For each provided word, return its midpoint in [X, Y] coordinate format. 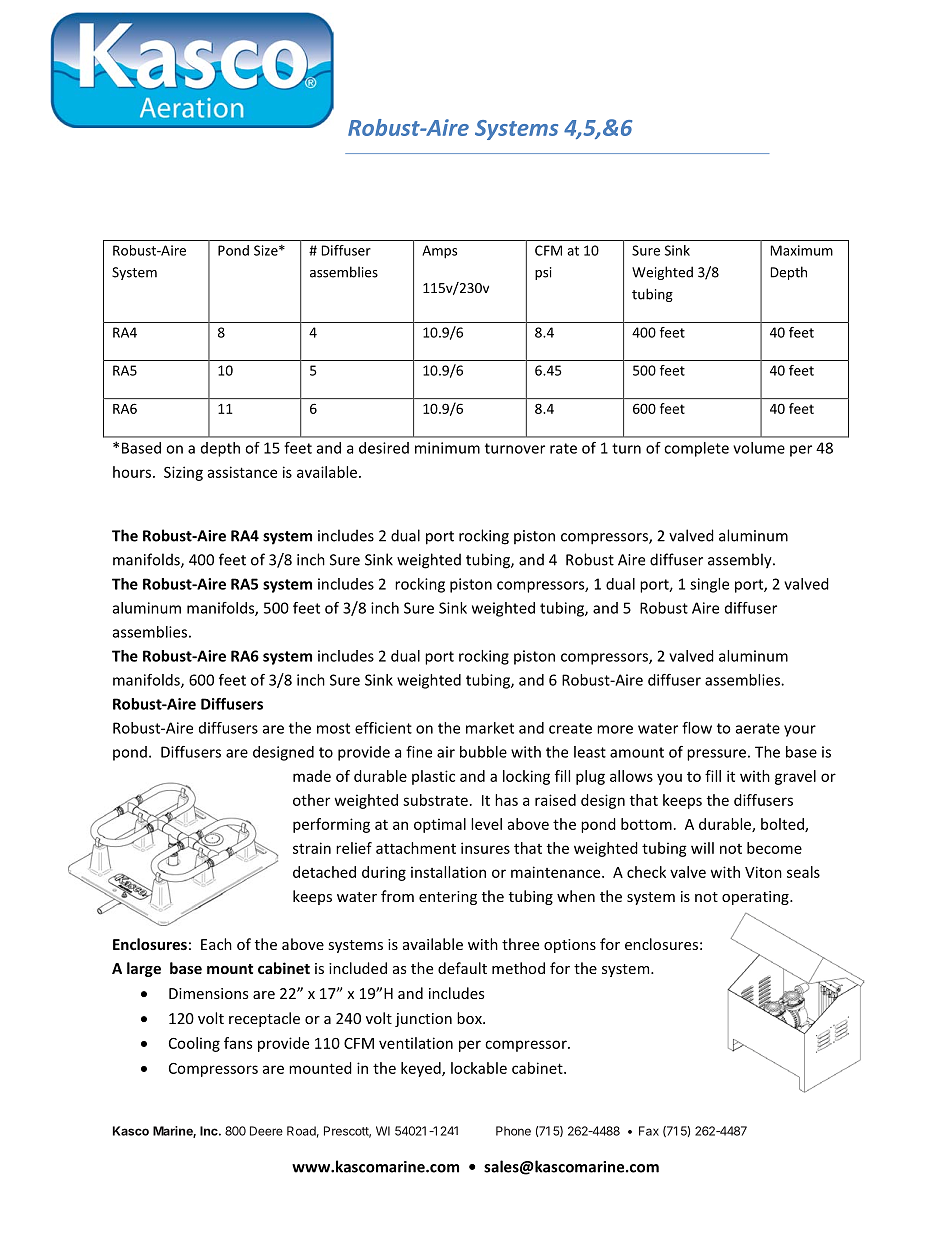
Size [267, 250]
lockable [479, 1068]
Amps [439, 252]
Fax [649, 1131]
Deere [266, 1131]
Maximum [802, 250]
